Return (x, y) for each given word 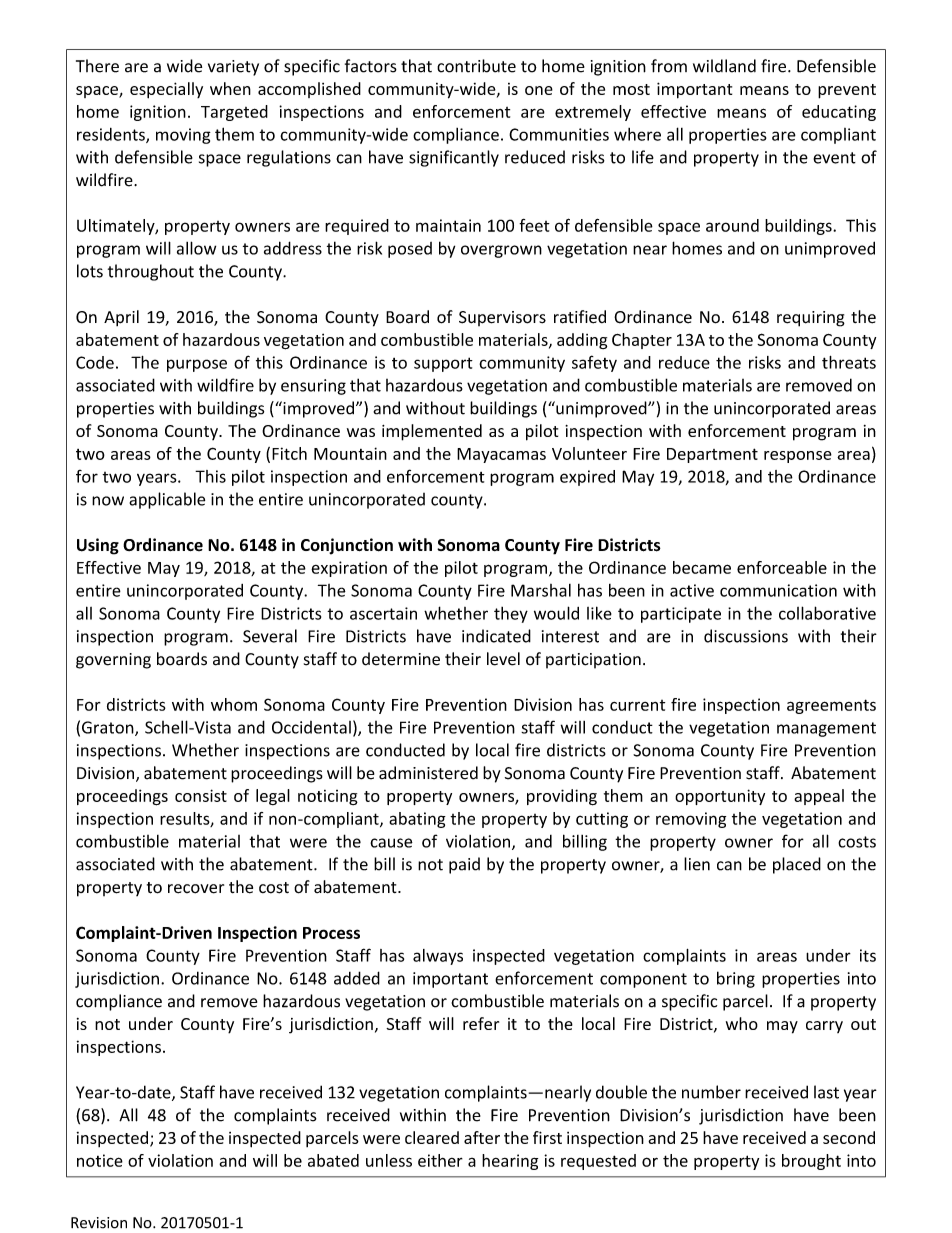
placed (797, 865)
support (443, 364)
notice (100, 1160)
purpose (197, 365)
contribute (476, 66)
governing (113, 661)
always (438, 957)
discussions (746, 636)
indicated (496, 636)
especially (166, 90)
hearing (510, 1162)
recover (196, 889)
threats (849, 362)
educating (839, 113)
